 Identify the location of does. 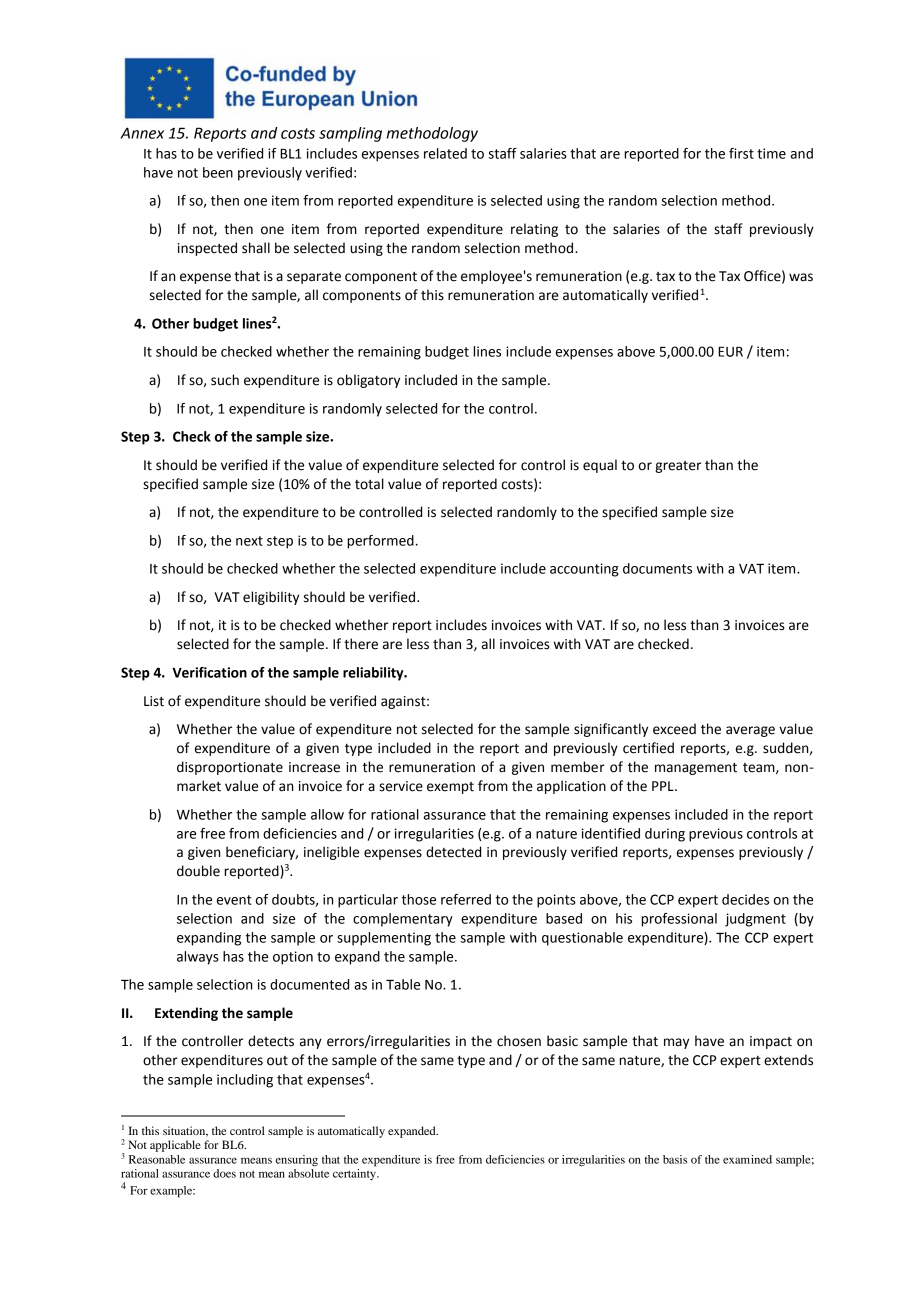
(224, 1173).
